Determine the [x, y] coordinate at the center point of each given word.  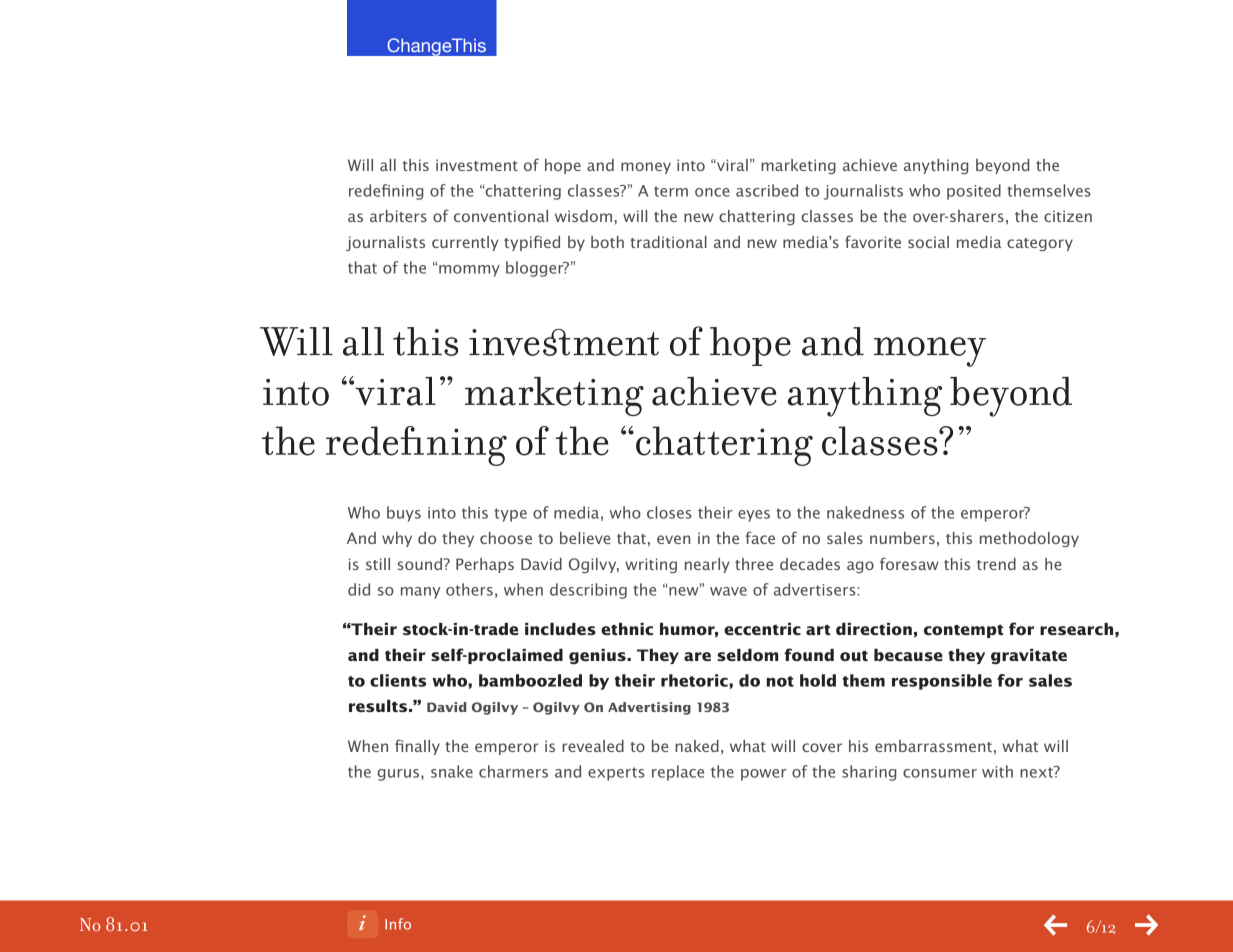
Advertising [649, 708]
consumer [940, 773]
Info [398, 924]
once [712, 192]
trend [996, 564]
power [764, 775]
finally [417, 747]
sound [421, 564]
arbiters [398, 216]
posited [974, 192]
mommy [469, 271]
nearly [707, 565]
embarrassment [933, 746]
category [1040, 244]
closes [669, 512]
